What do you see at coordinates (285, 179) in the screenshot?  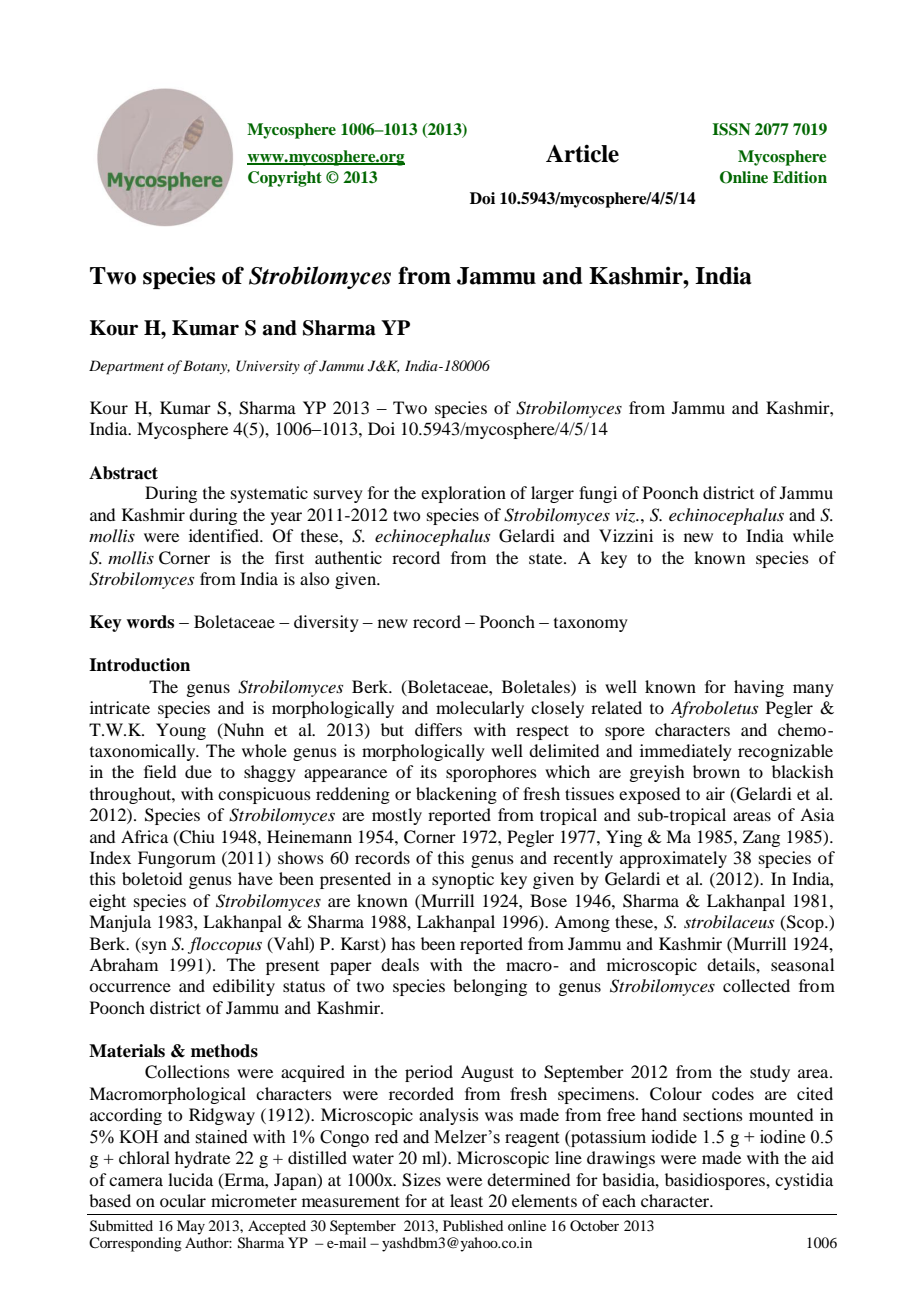 I see `Copyright` at bounding box center [285, 179].
